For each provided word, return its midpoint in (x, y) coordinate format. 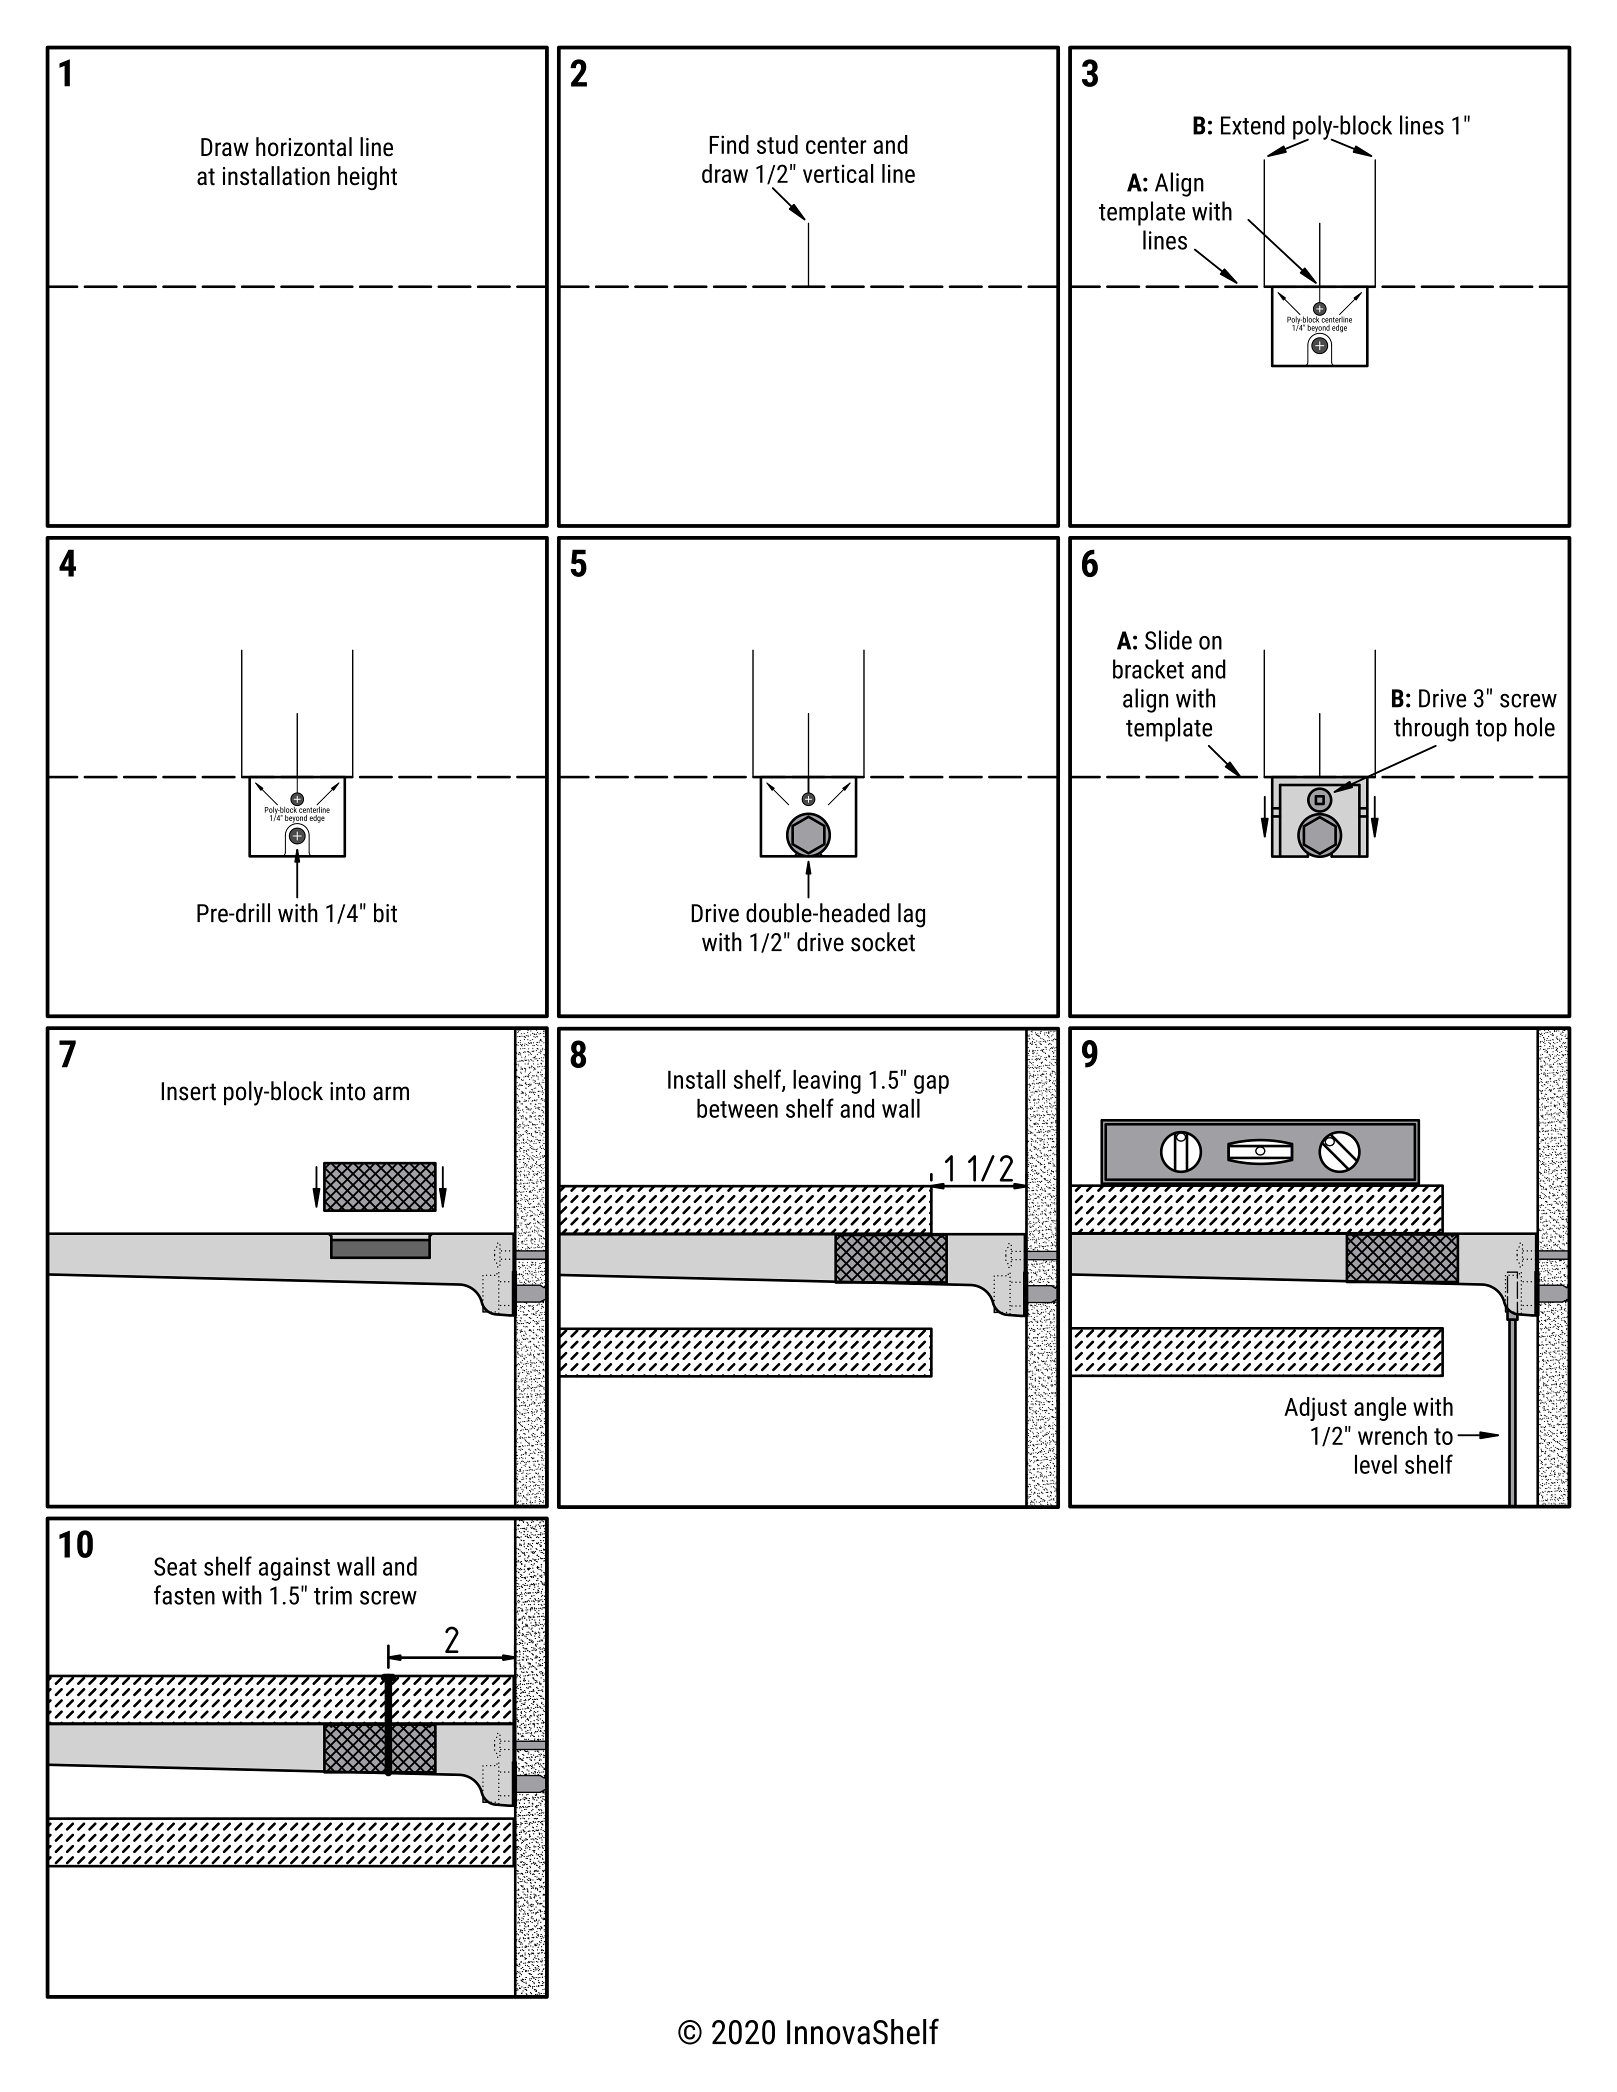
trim (333, 1595)
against (294, 1569)
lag (911, 915)
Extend (1253, 125)
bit (385, 913)
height (367, 178)
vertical (838, 173)
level (1376, 1464)
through (1431, 729)
